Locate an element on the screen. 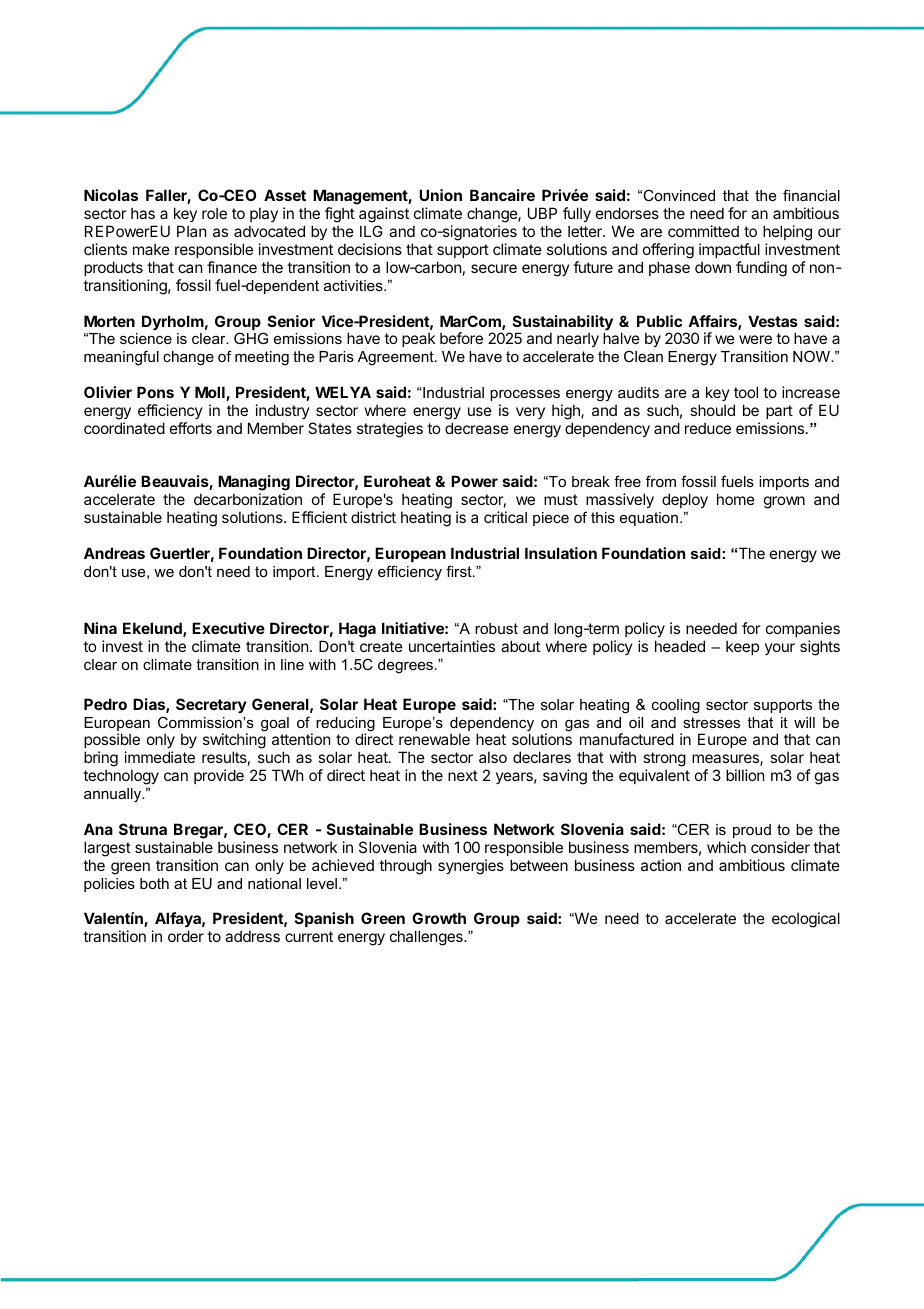 This screenshot has height=1309, width=924. Union is located at coordinates (440, 195).
